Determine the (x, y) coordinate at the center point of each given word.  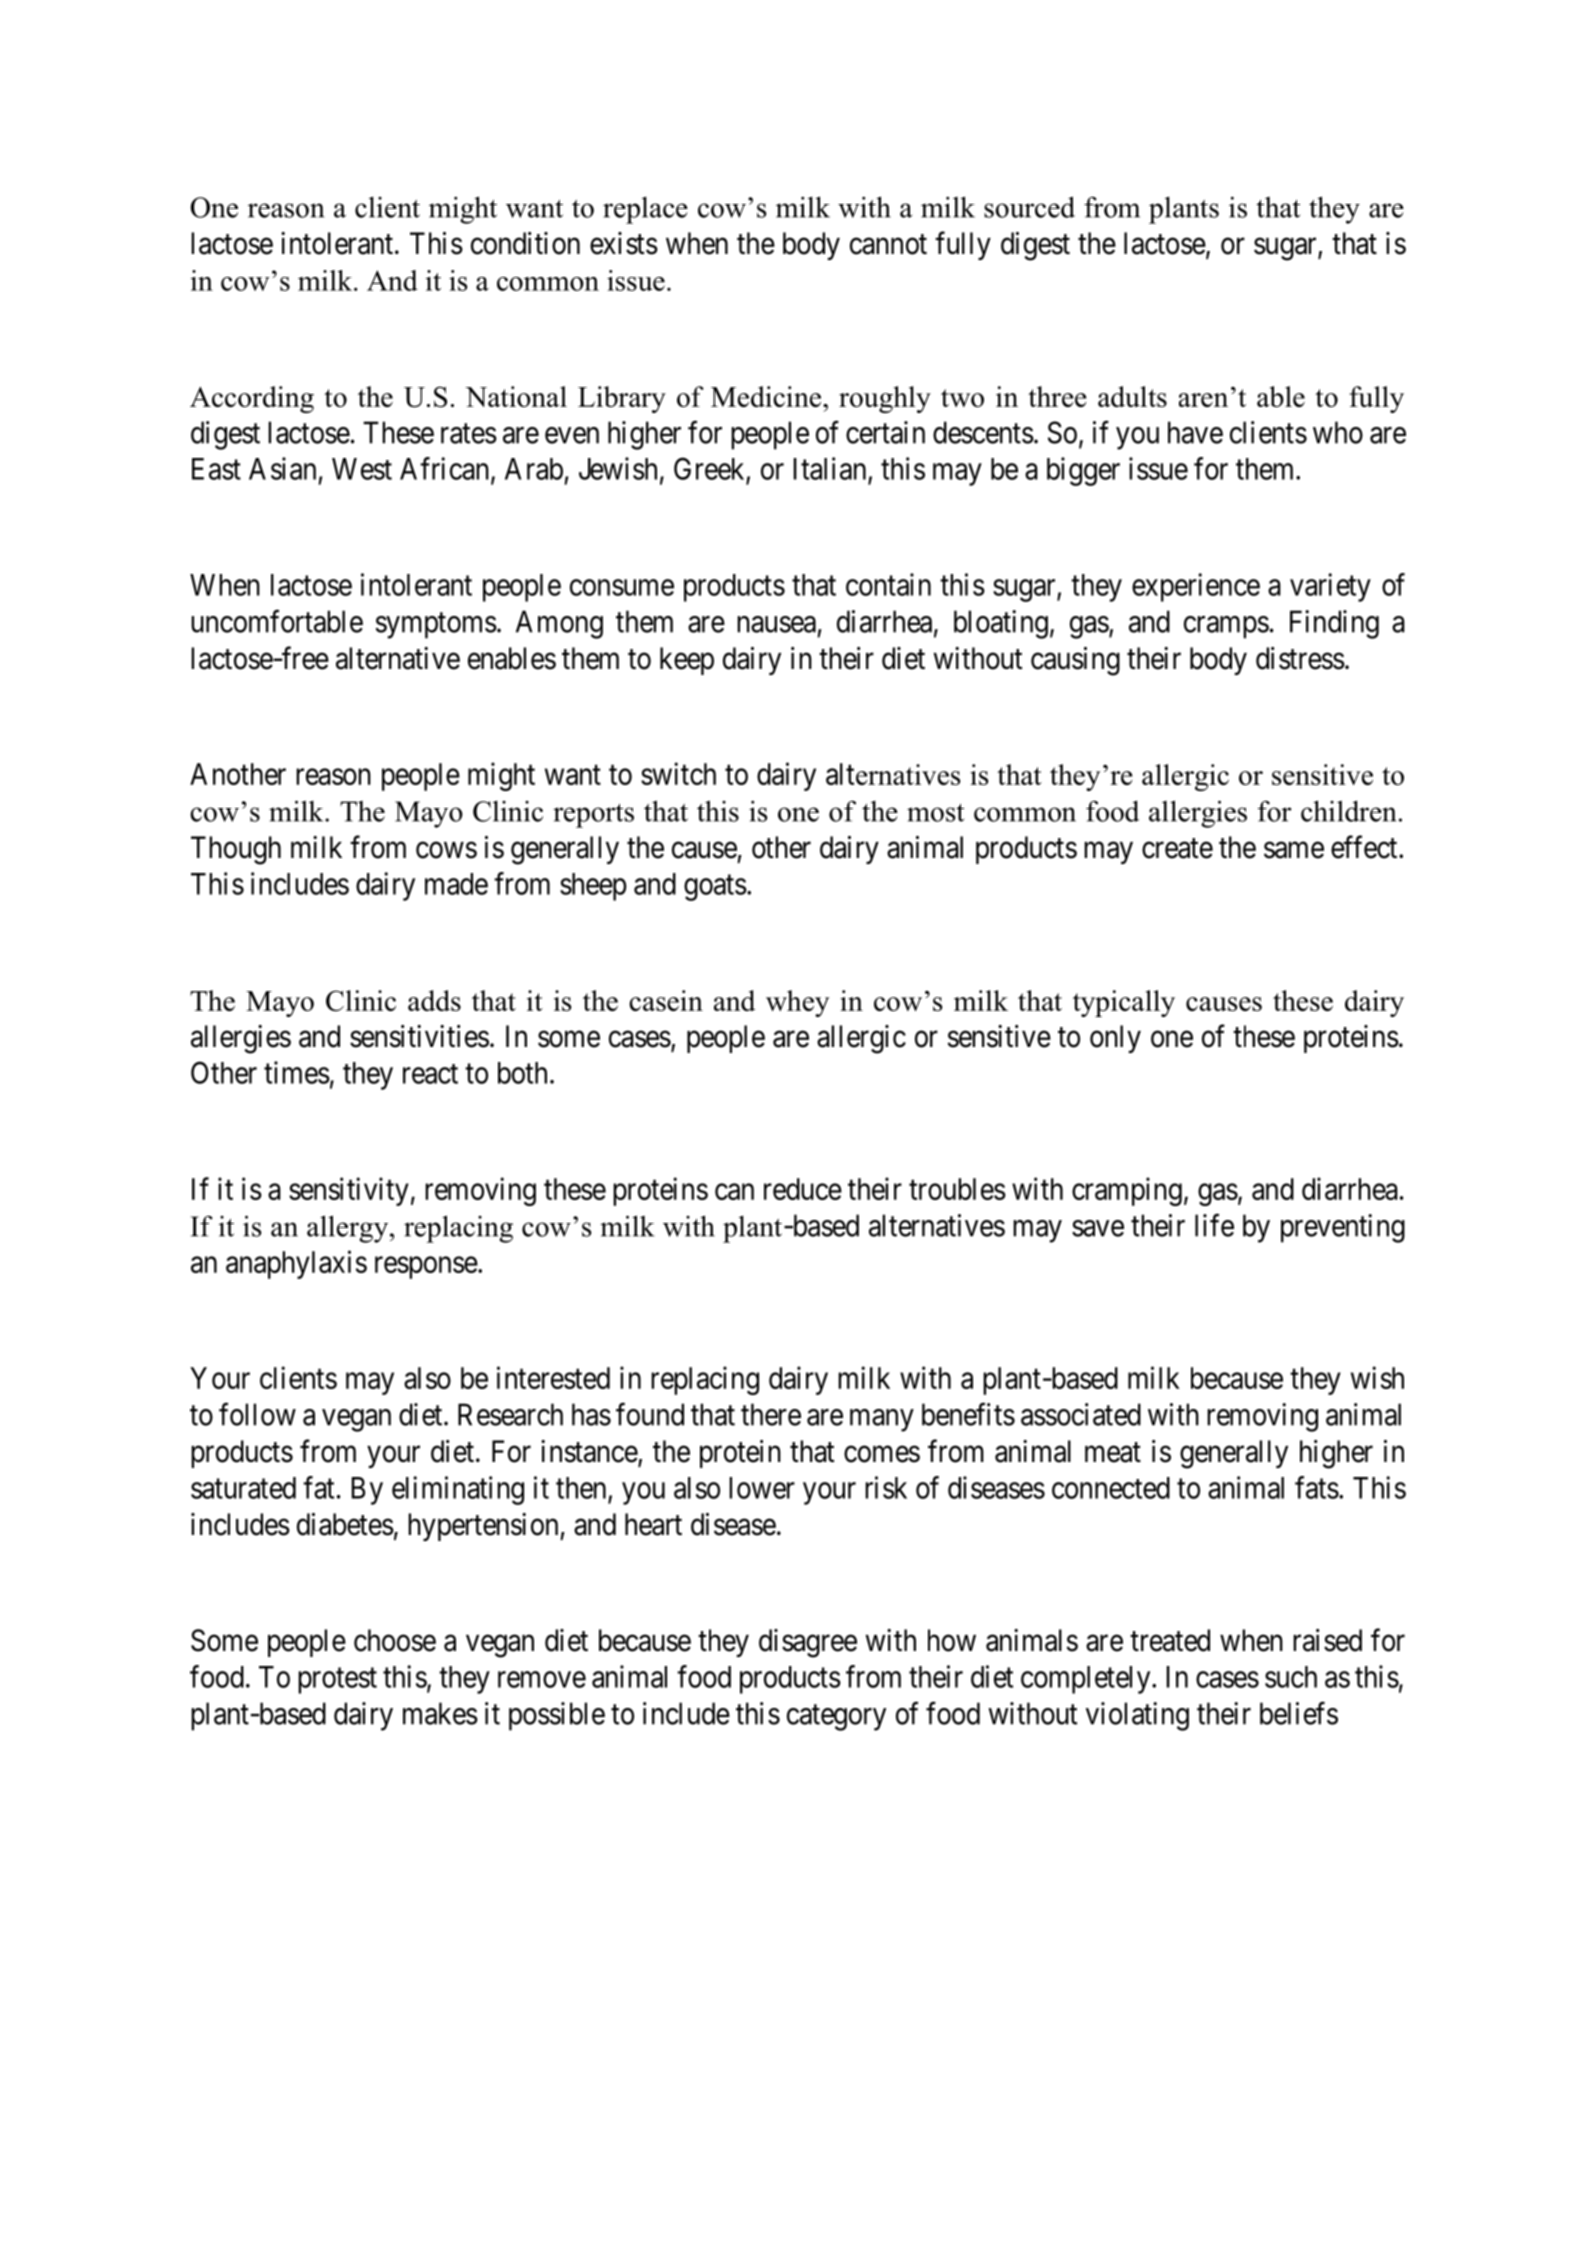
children (1348, 811)
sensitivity (349, 1191)
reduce (803, 1189)
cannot (888, 244)
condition (525, 243)
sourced (1029, 207)
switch (678, 773)
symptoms (436, 626)
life (1214, 1225)
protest (337, 1681)
